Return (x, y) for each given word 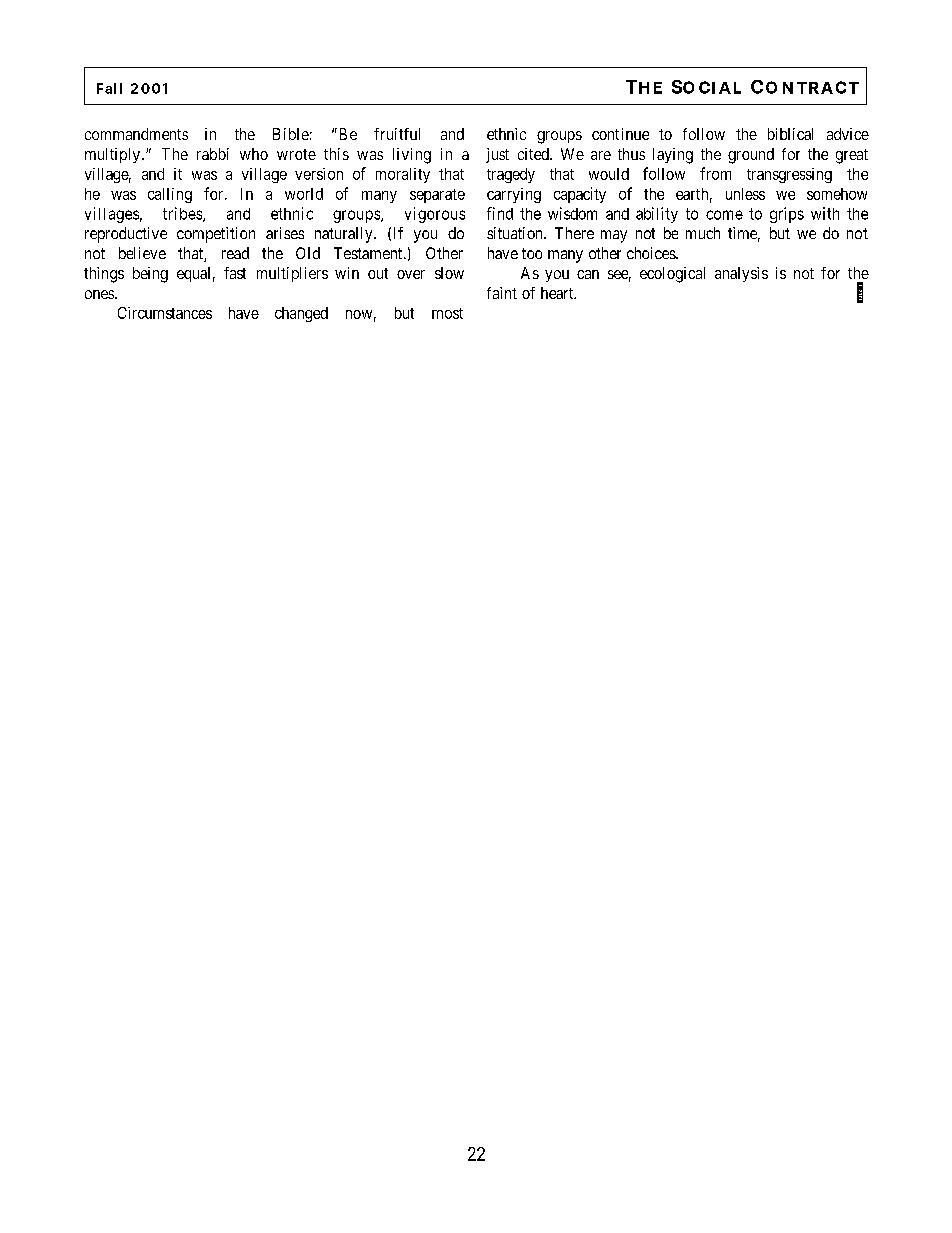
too (532, 253)
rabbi (213, 154)
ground (751, 156)
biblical (790, 134)
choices (652, 253)
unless (745, 194)
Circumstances (165, 313)
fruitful (397, 134)
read (235, 253)
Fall (109, 88)
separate (437, 196)
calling (170, 195)
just (497, 155)
